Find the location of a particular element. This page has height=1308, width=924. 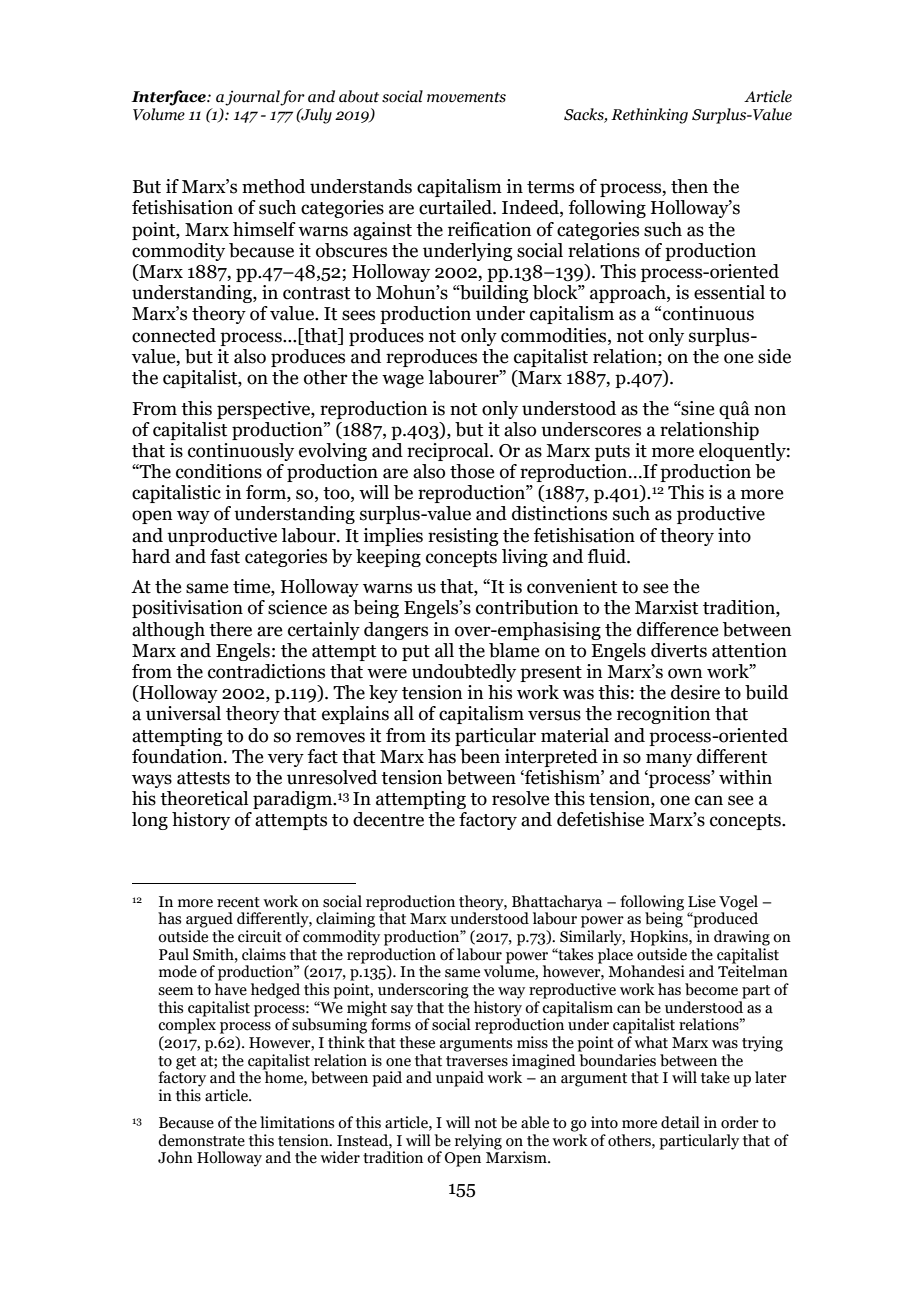

then is located at coordinates (689, 186).
